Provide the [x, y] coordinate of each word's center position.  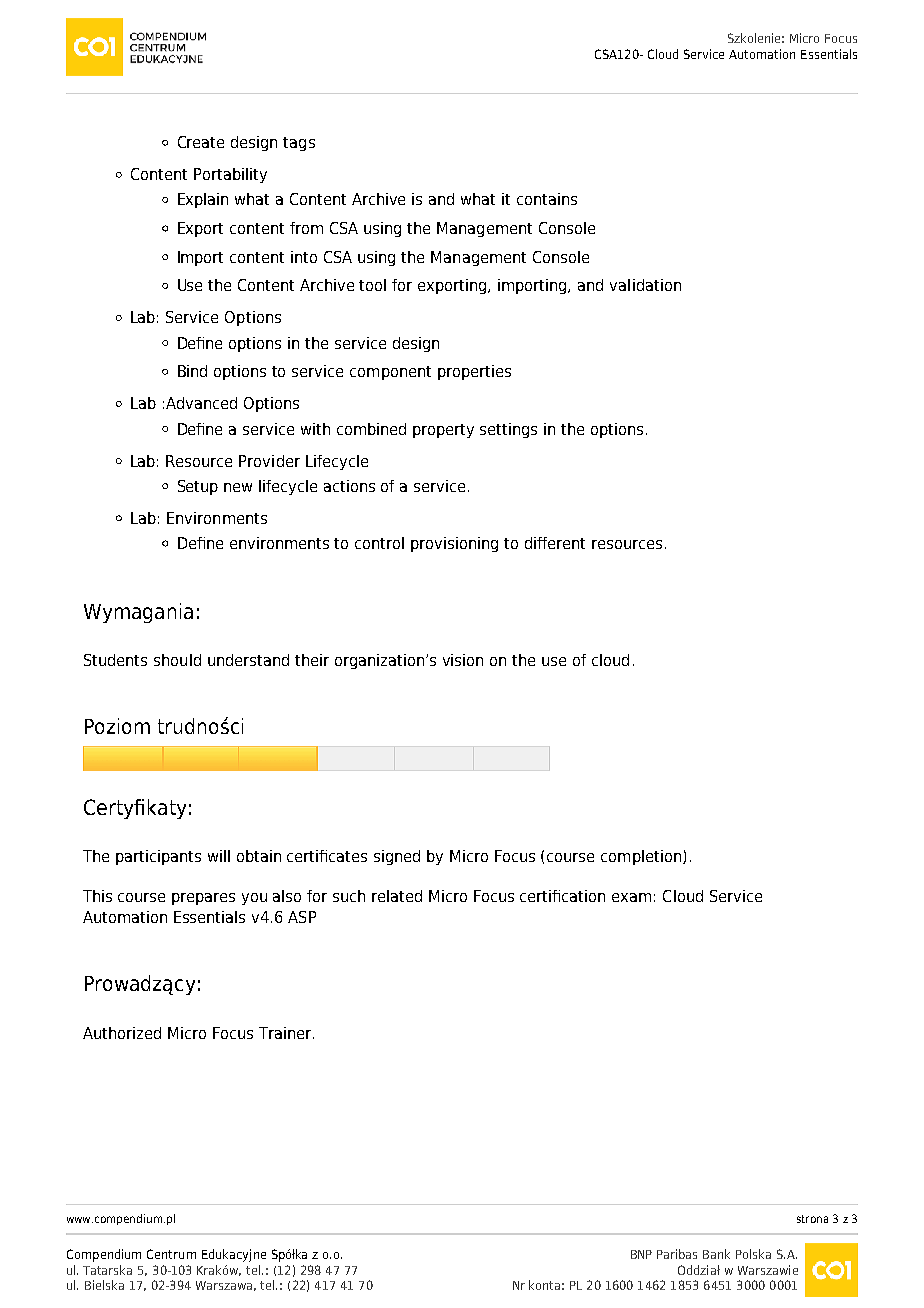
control [379, 543]
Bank [716, 1254]
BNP [641, 1254]
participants [158, 857]
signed [397, 857]
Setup [198, 487]
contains [547, 199]
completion [641, 857]
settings [508, 430]
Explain [203, 200]
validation [645, 285]
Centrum [171, 1254]
